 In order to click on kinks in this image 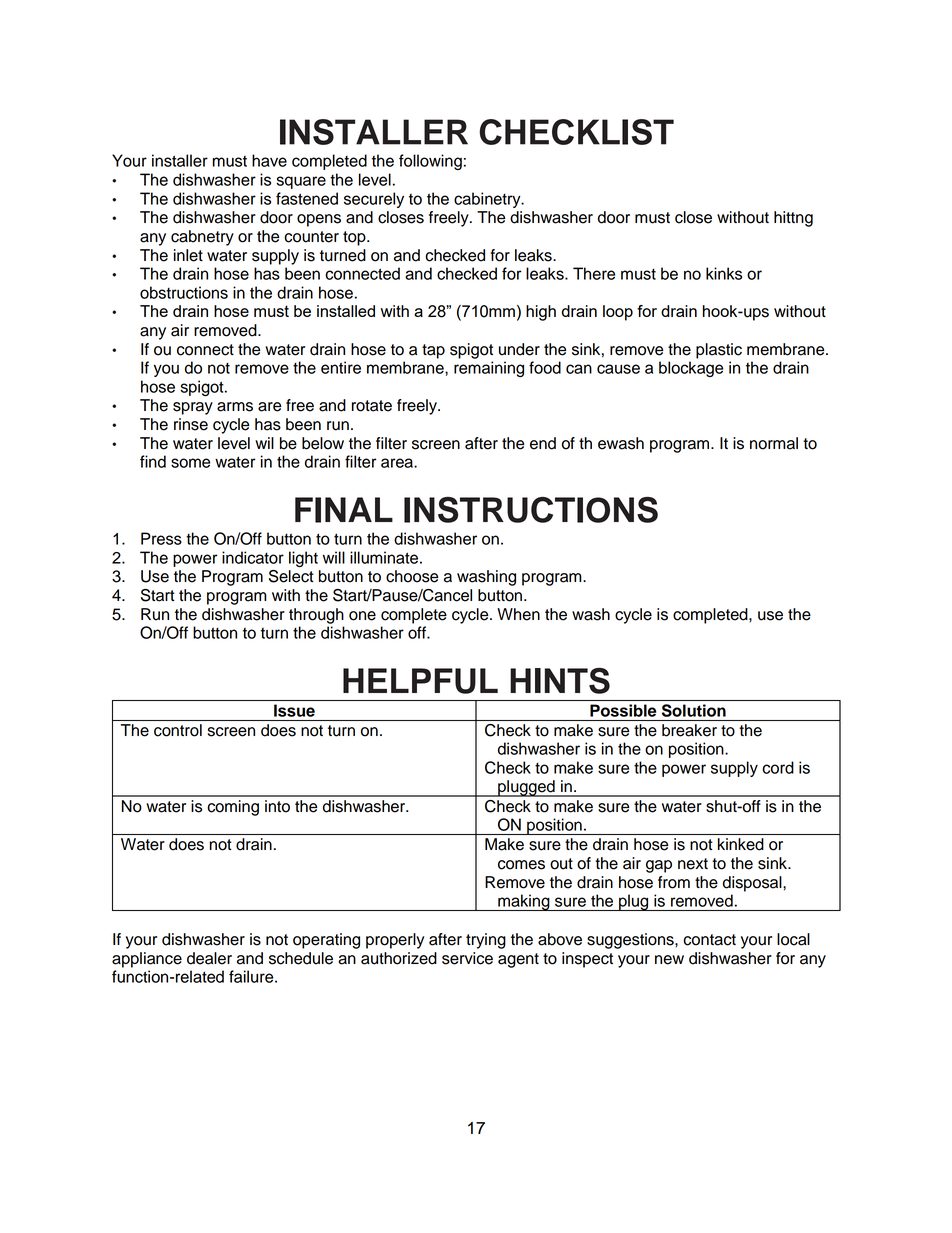, I will do `click(724, 273)`.
